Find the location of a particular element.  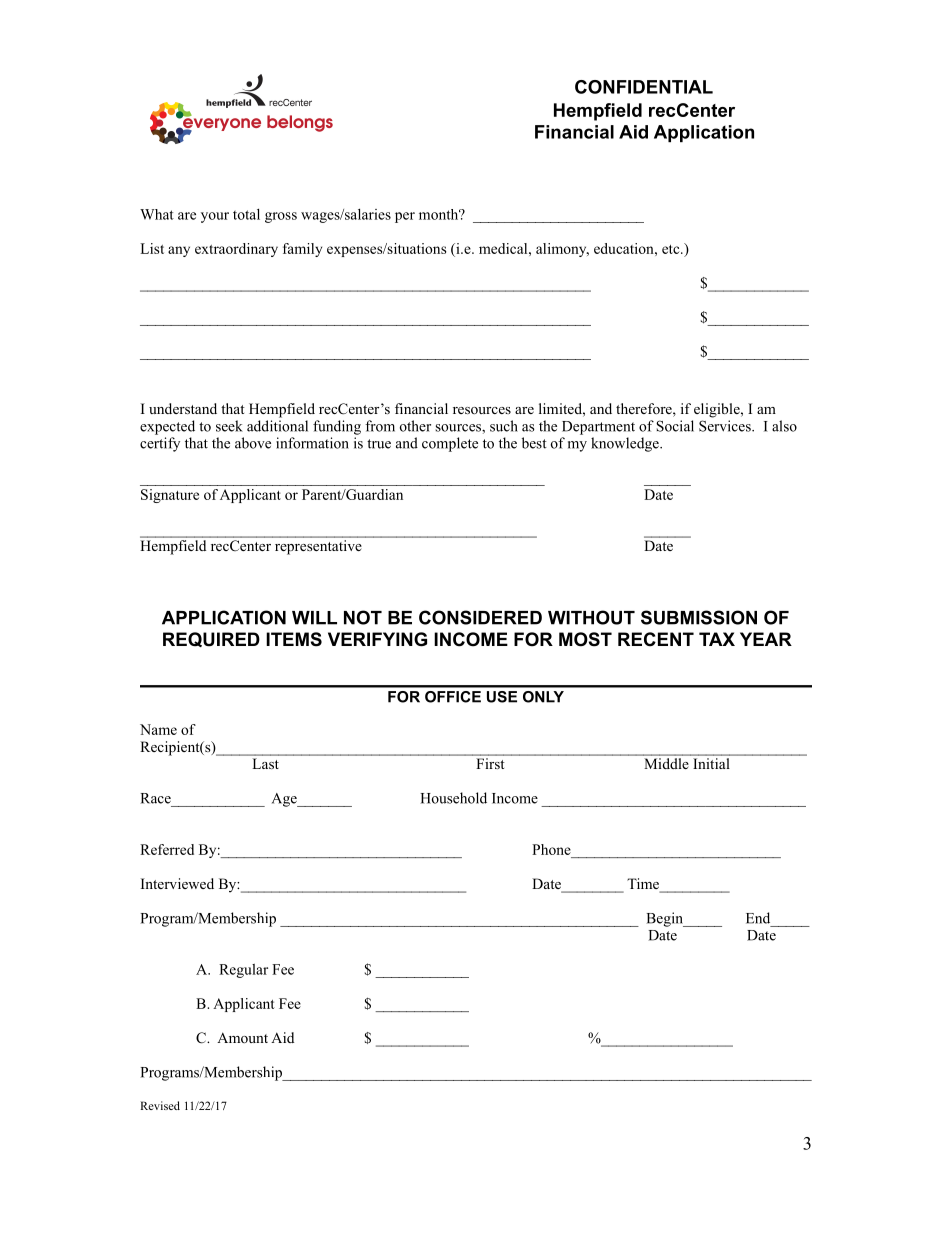

seek is located at coordinates (229, 426).
